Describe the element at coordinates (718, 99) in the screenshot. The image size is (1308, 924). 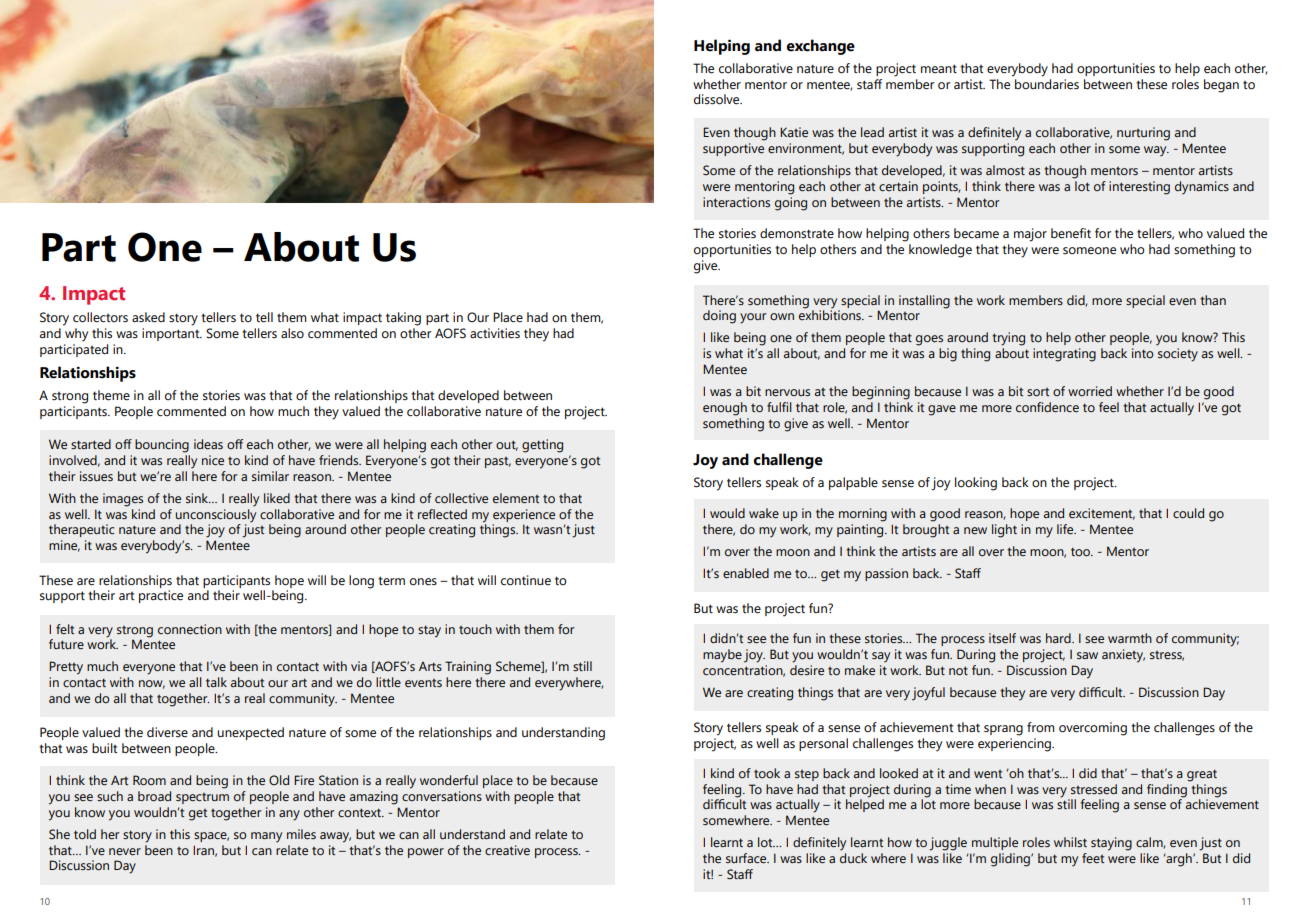
I see `dissolve` at that location.
